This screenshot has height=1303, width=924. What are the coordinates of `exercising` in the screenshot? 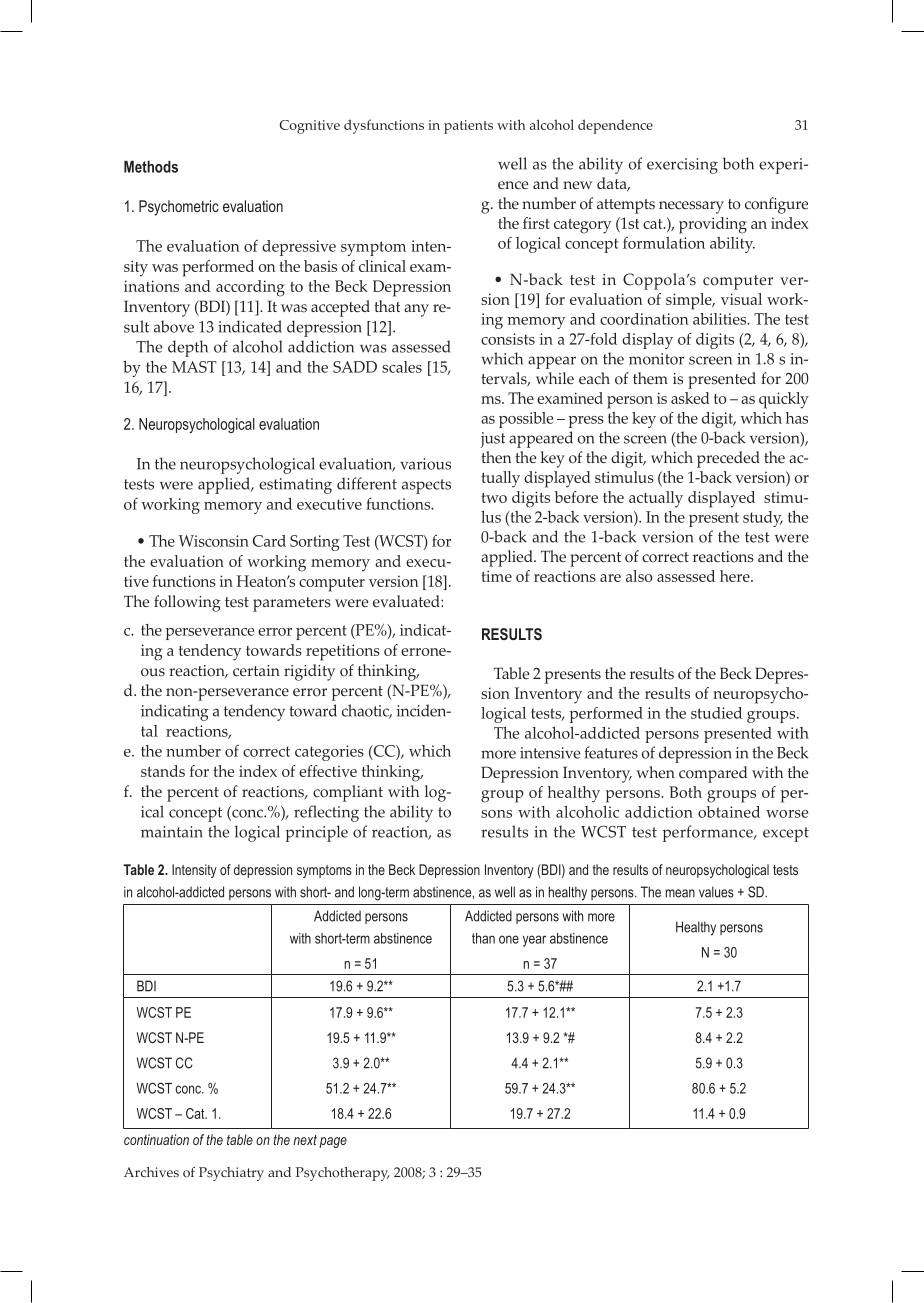 It's located at (682, 166).
